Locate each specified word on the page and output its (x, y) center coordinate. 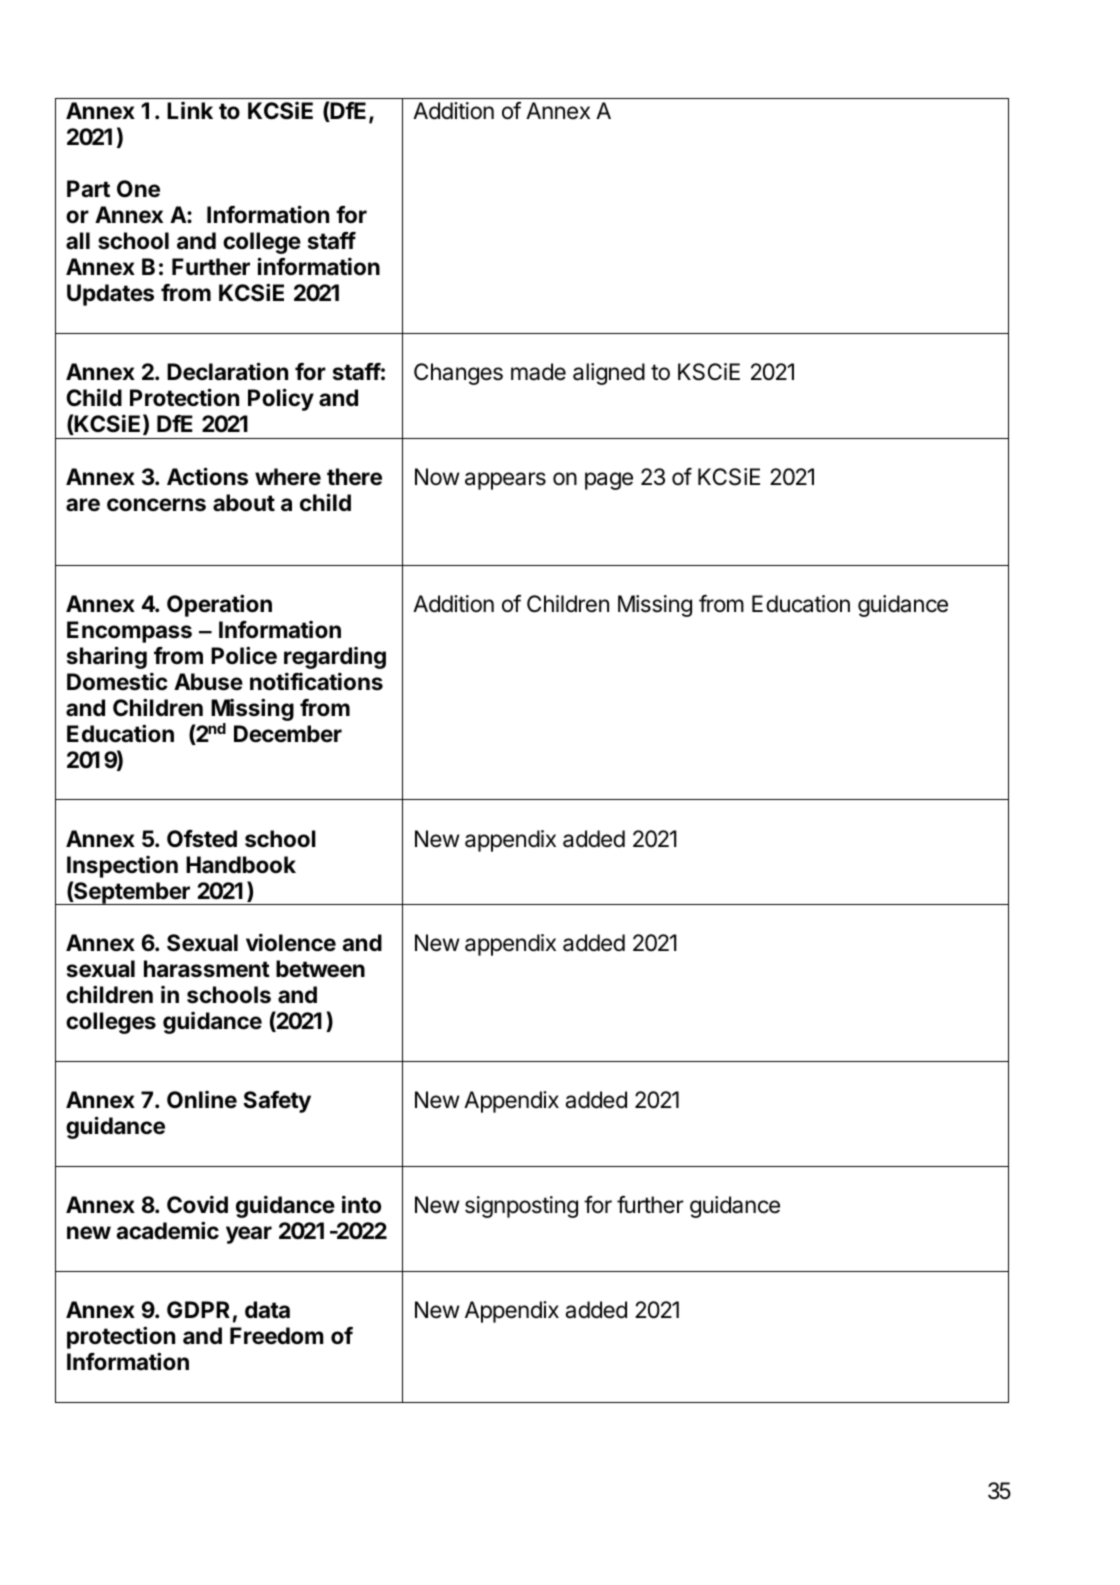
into (361, 1204)
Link (190, 110)
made (538, 372)
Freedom (276, 1336)
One (138, 189)
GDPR (198, 1309)
